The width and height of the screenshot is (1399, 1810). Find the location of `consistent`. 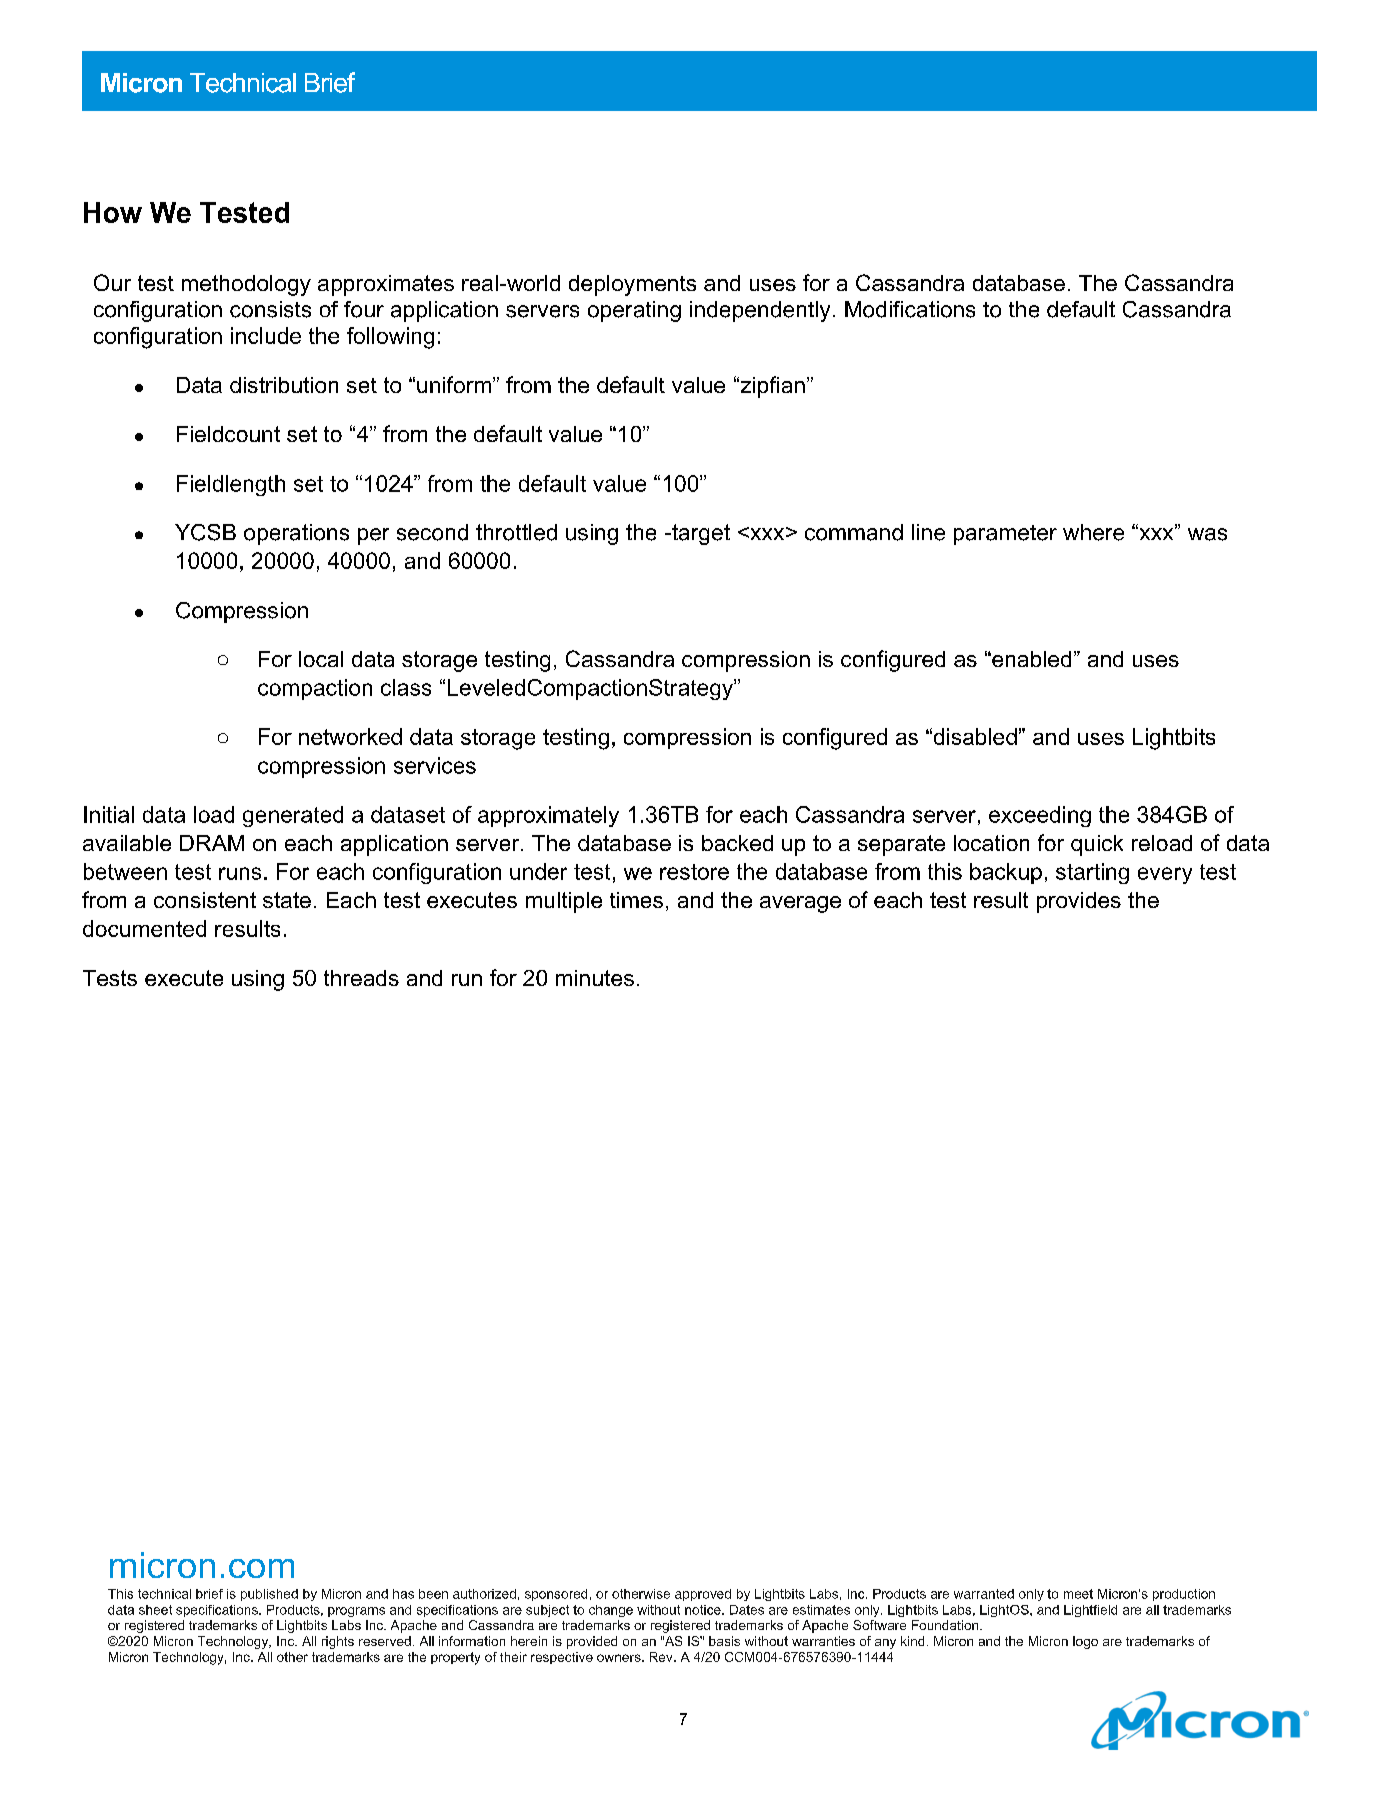

consistent is located at coordinates (205, 900).
